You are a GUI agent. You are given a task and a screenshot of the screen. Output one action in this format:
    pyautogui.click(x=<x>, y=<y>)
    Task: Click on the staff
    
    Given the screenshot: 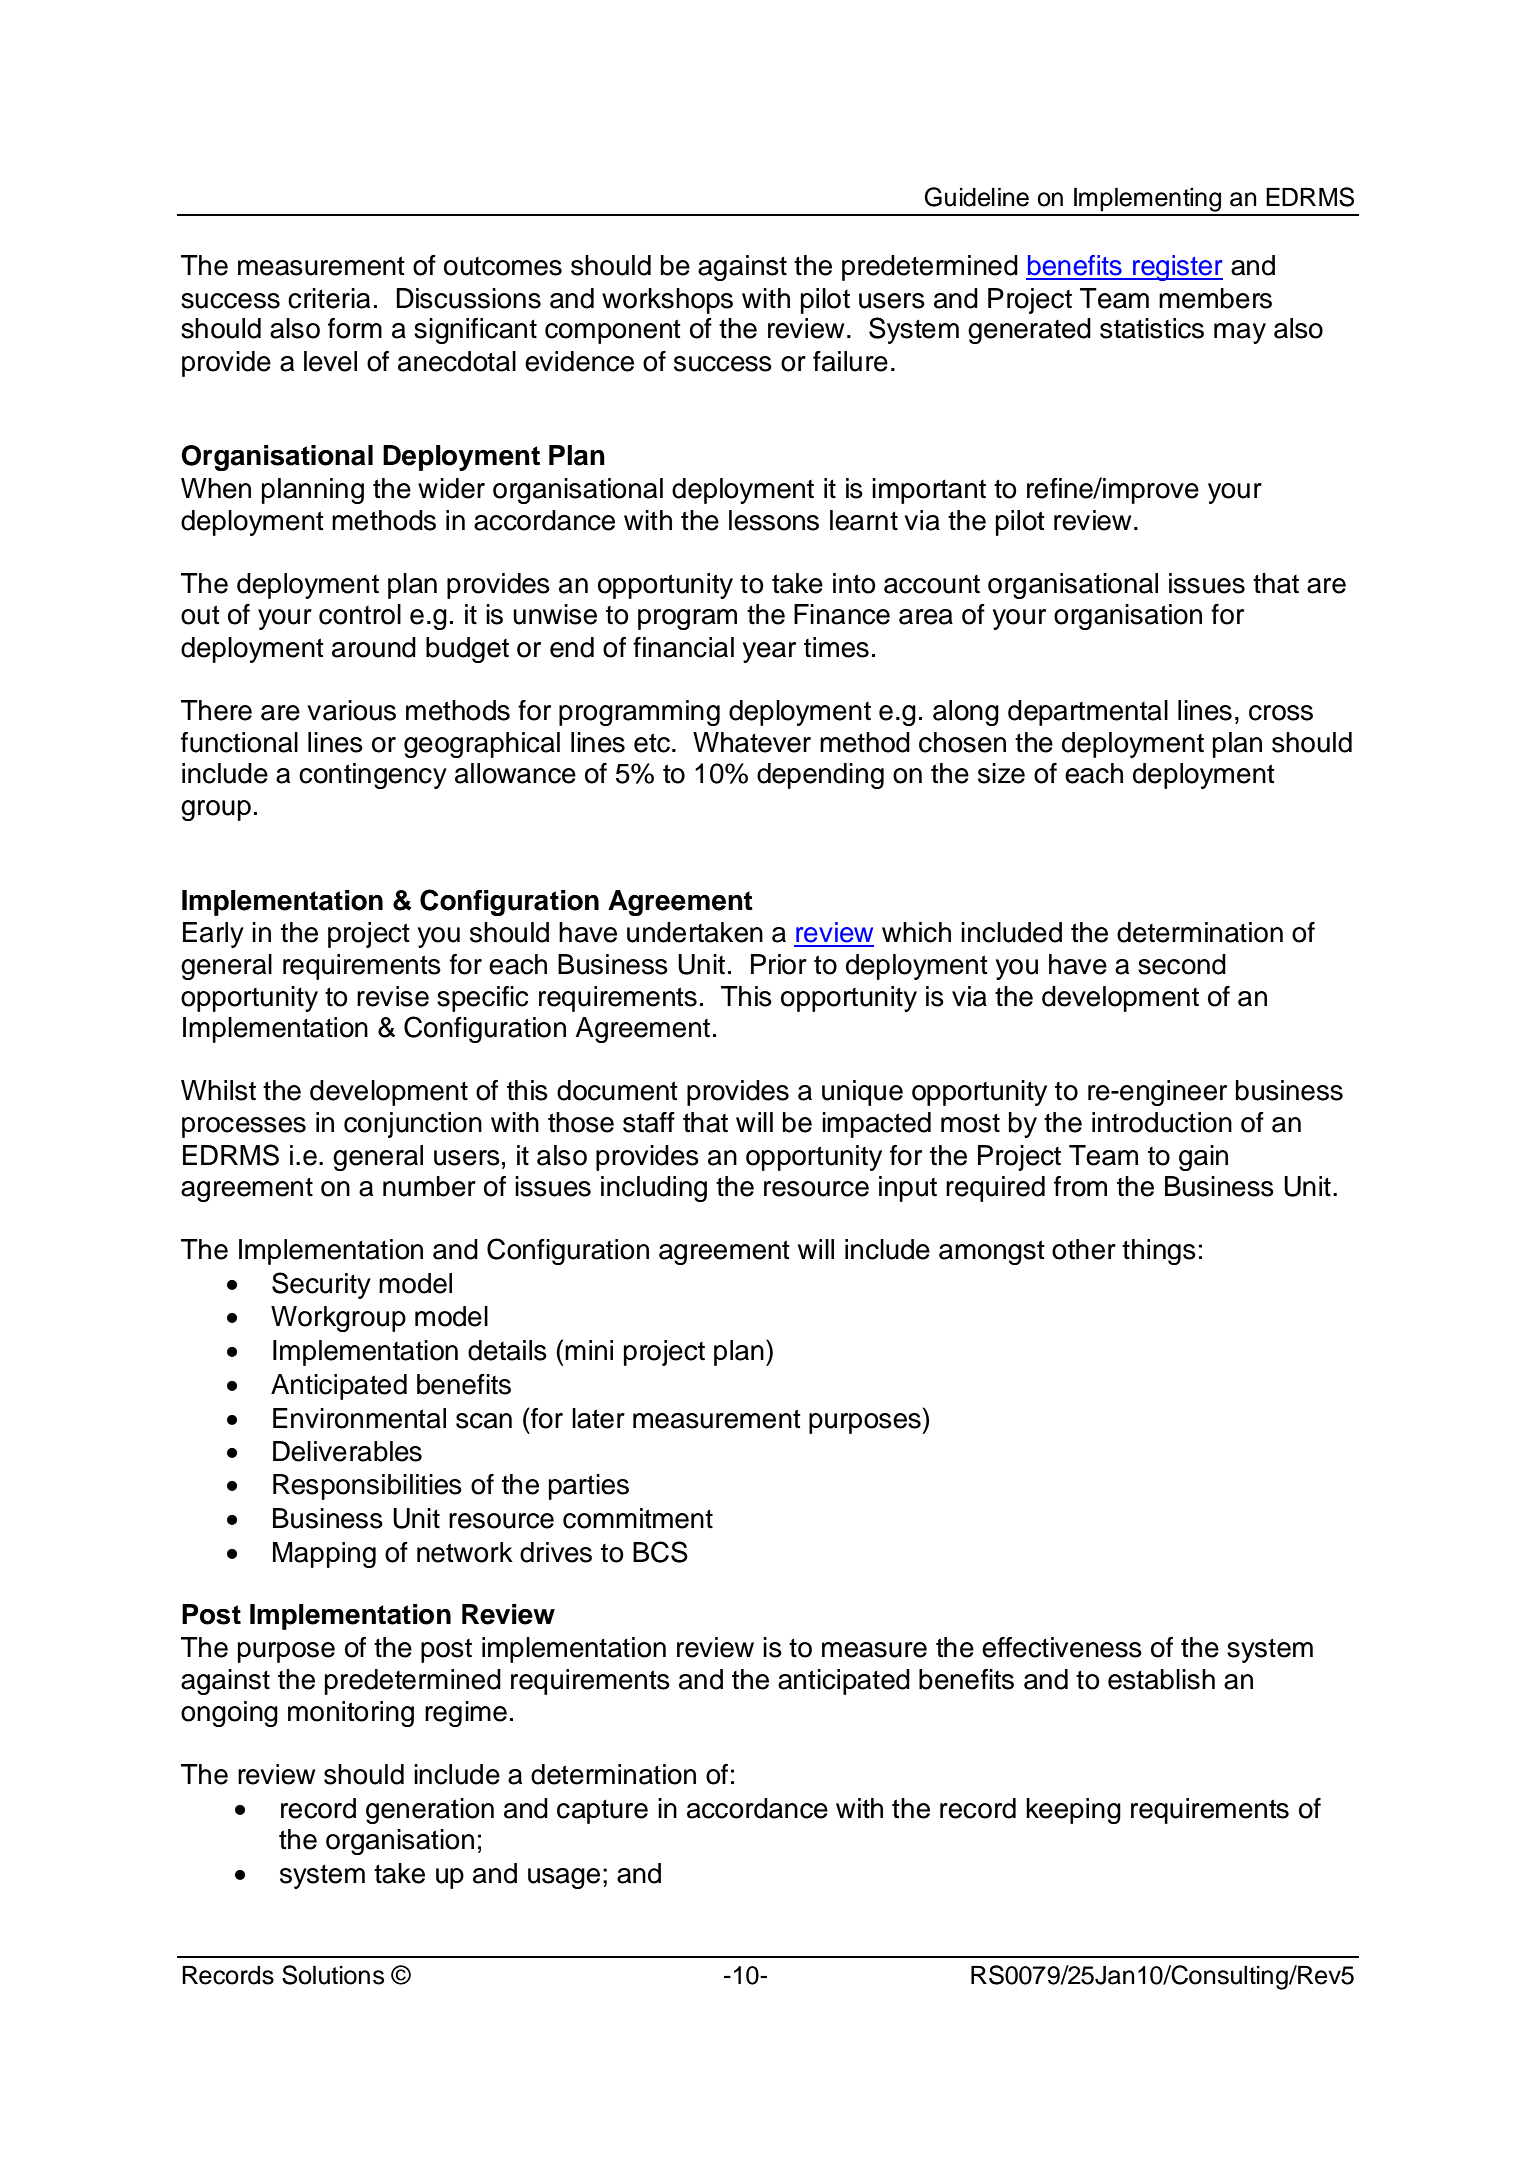 What is the action you would take?
    pyautogui.click(x=649, y=1122)
